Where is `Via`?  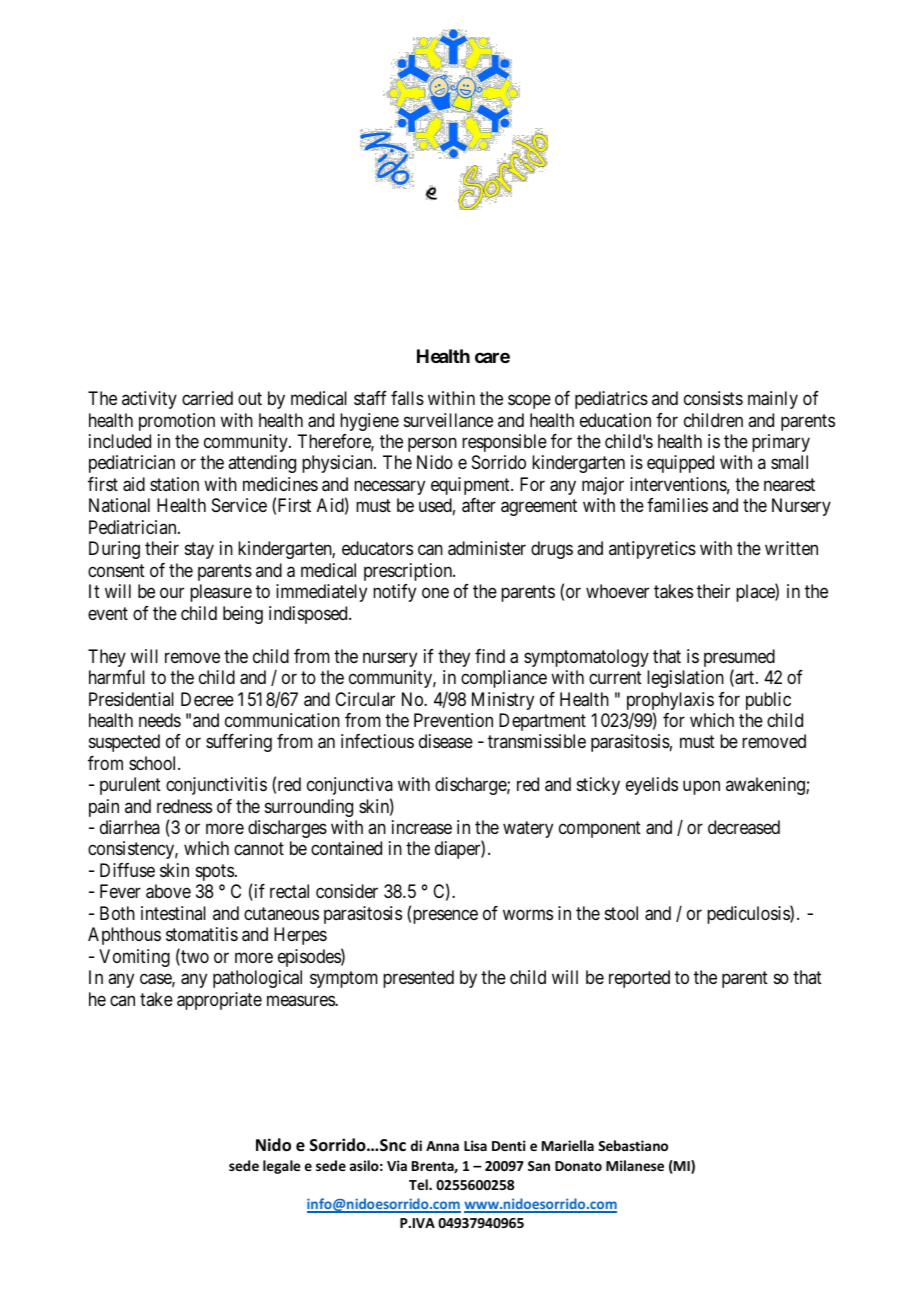
Via is located at coordinates (397, 1165).
